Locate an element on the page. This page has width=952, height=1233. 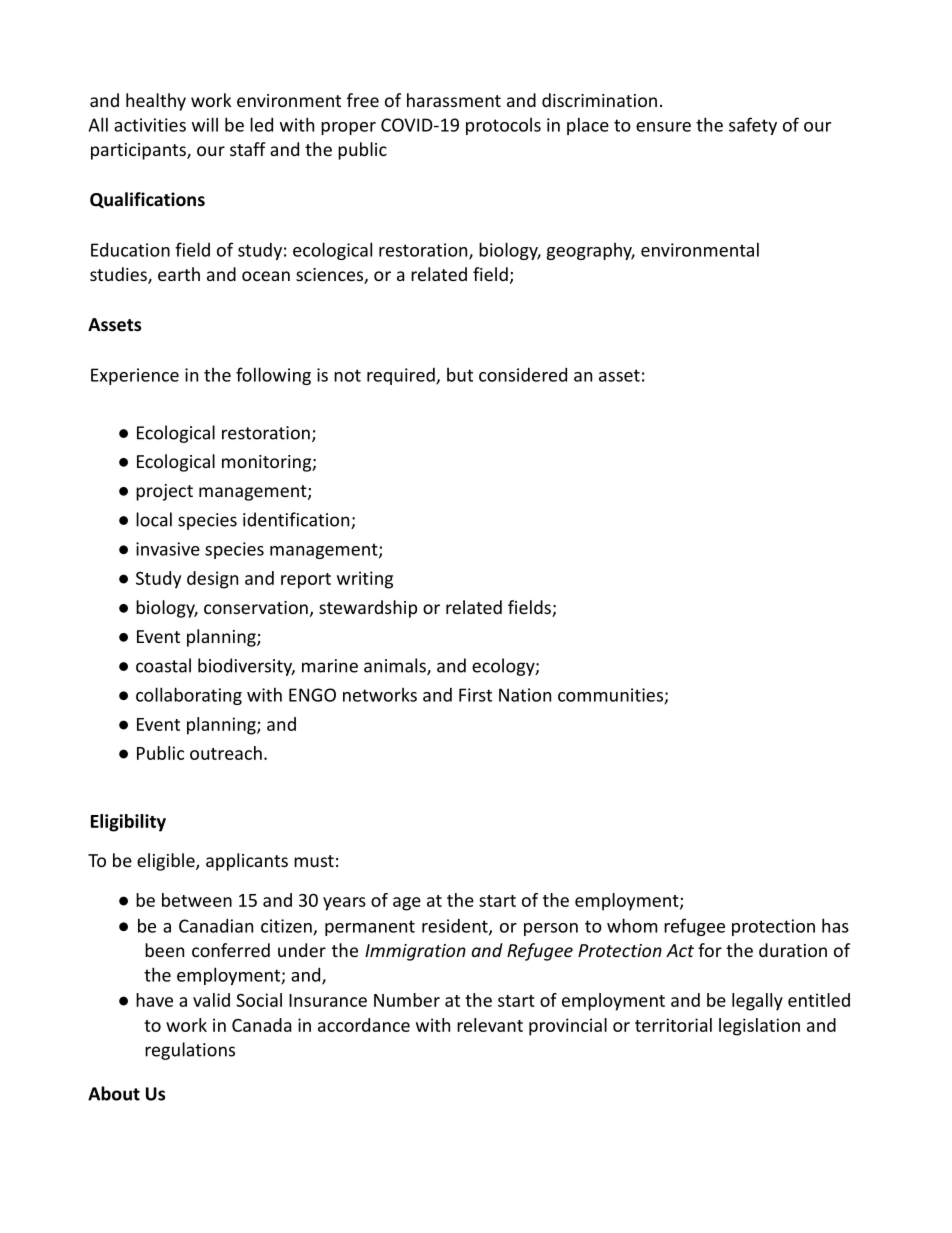
protocols is located at coordinates (503, 126).
